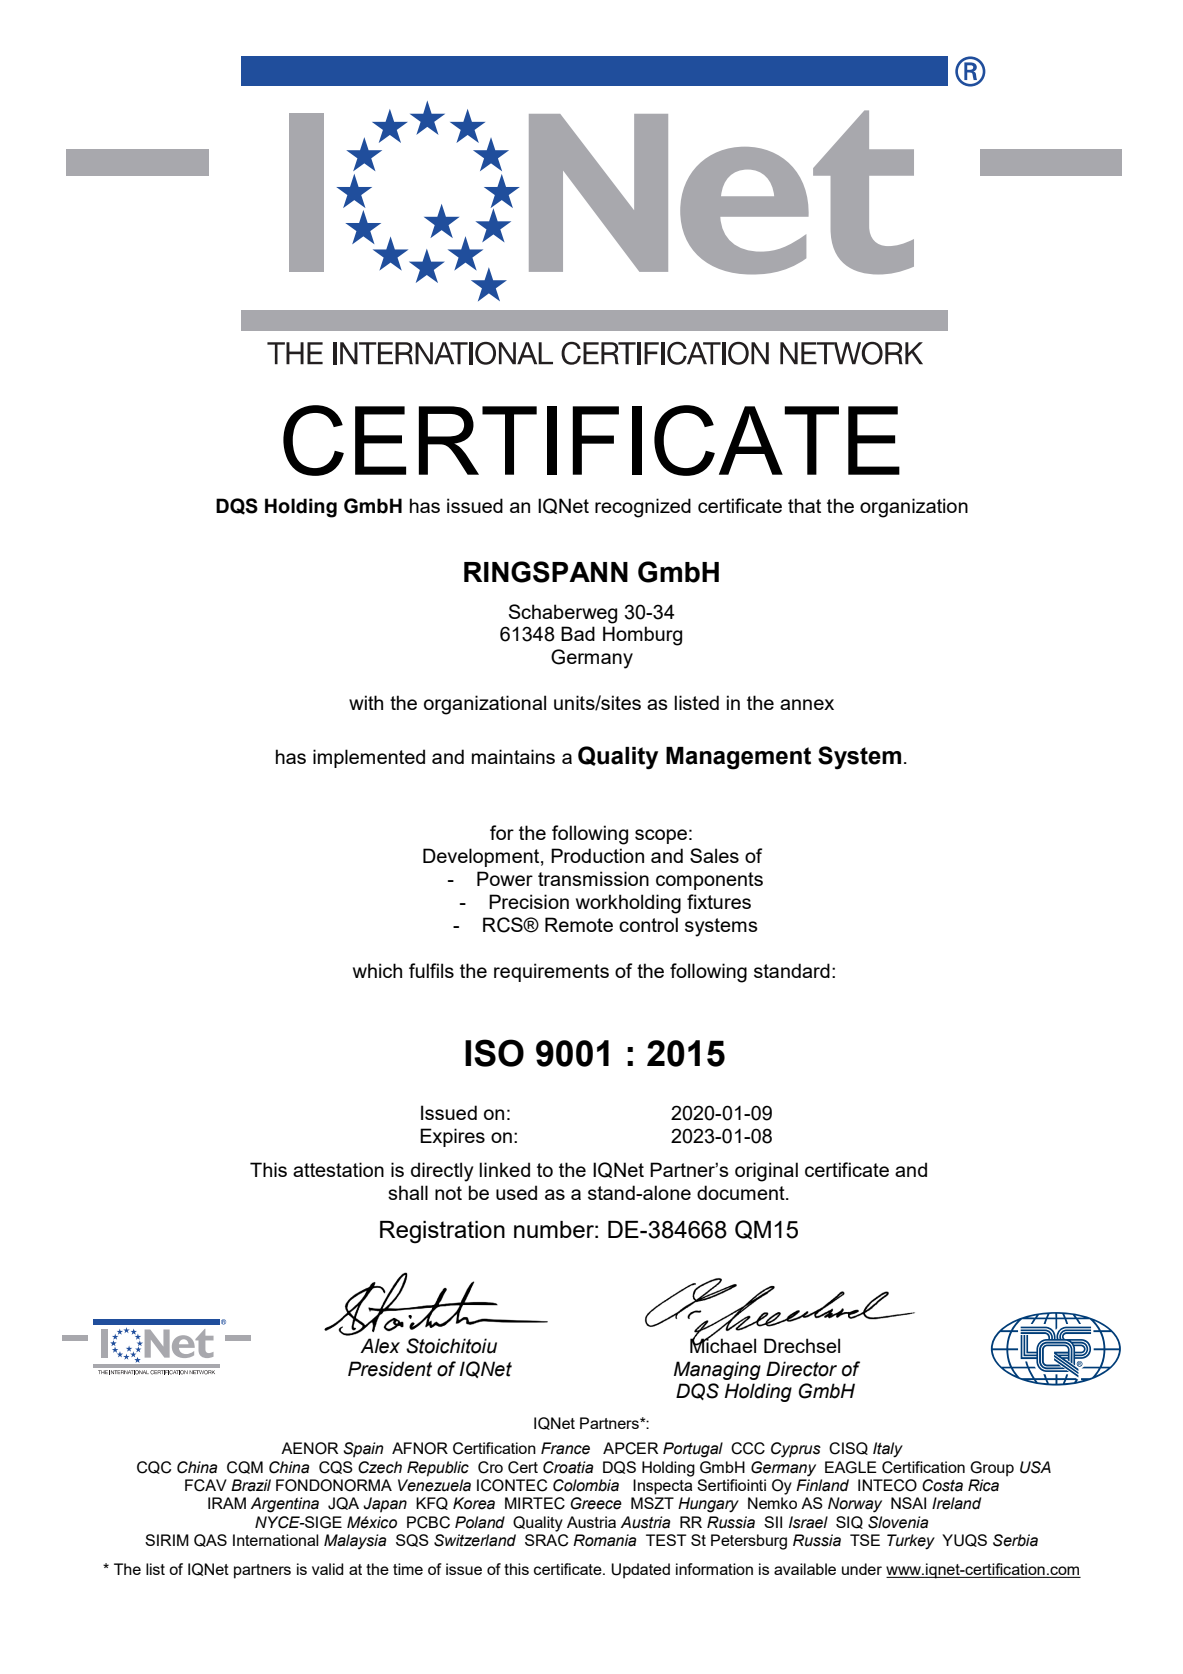 Image resolution: width=1183 pixels, height=1674 pixels. Describe the element at coordinates (366, 702) in the page. I see `with` at that location.
